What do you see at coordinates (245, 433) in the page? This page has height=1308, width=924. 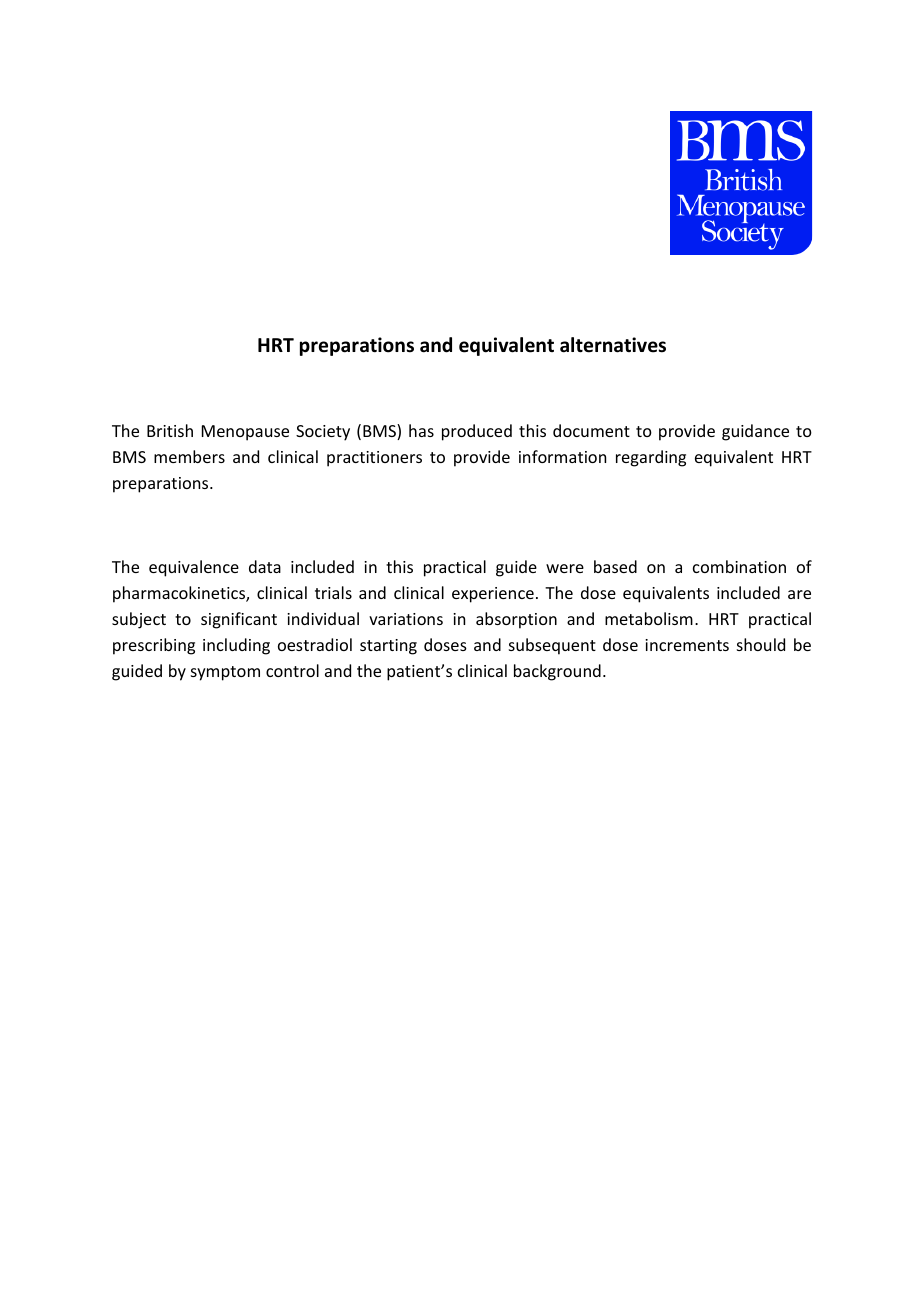 I see `Menopause` at bounding box center [245, 433].
